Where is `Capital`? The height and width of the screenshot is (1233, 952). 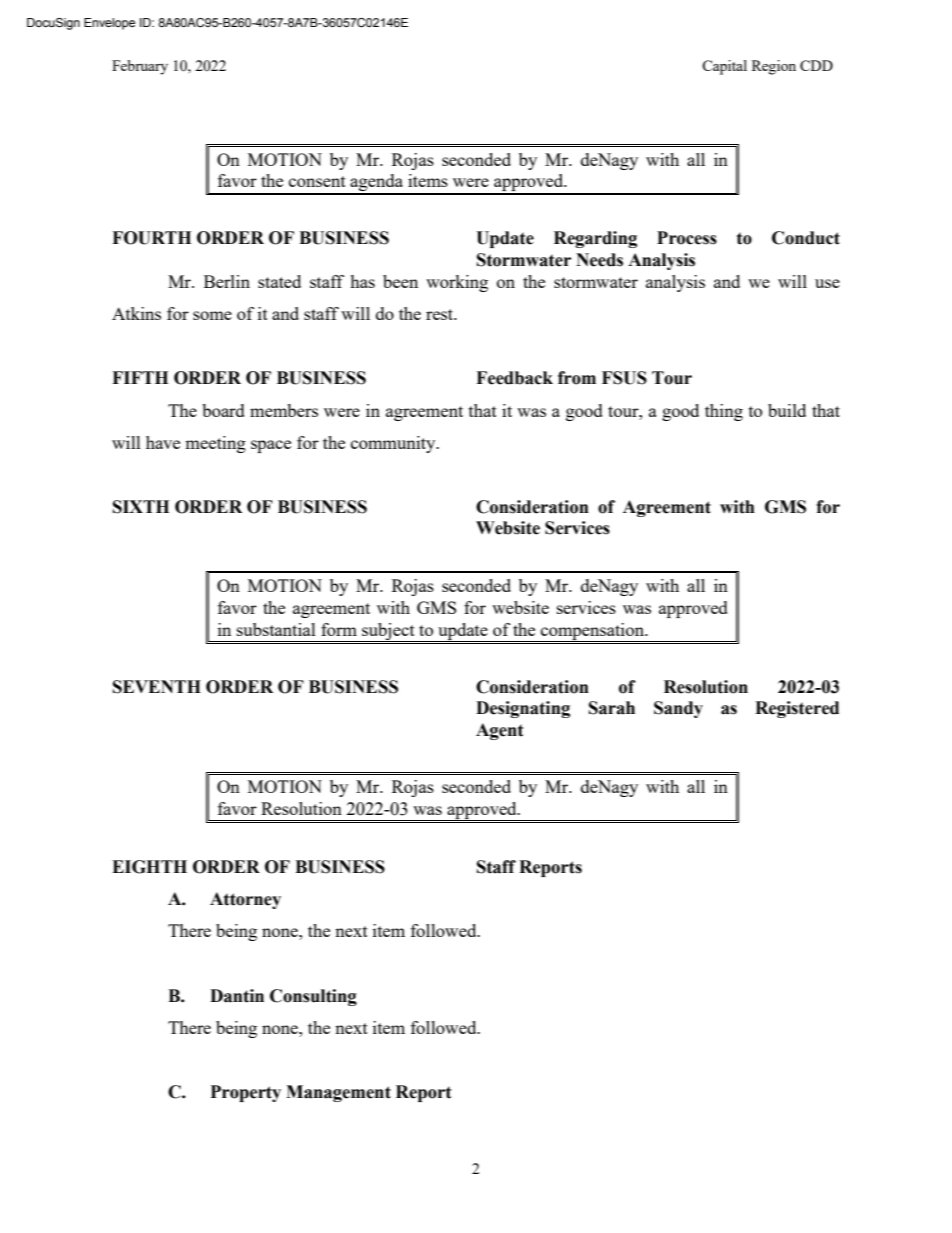
Capital is located at coordinates (724, 67).
